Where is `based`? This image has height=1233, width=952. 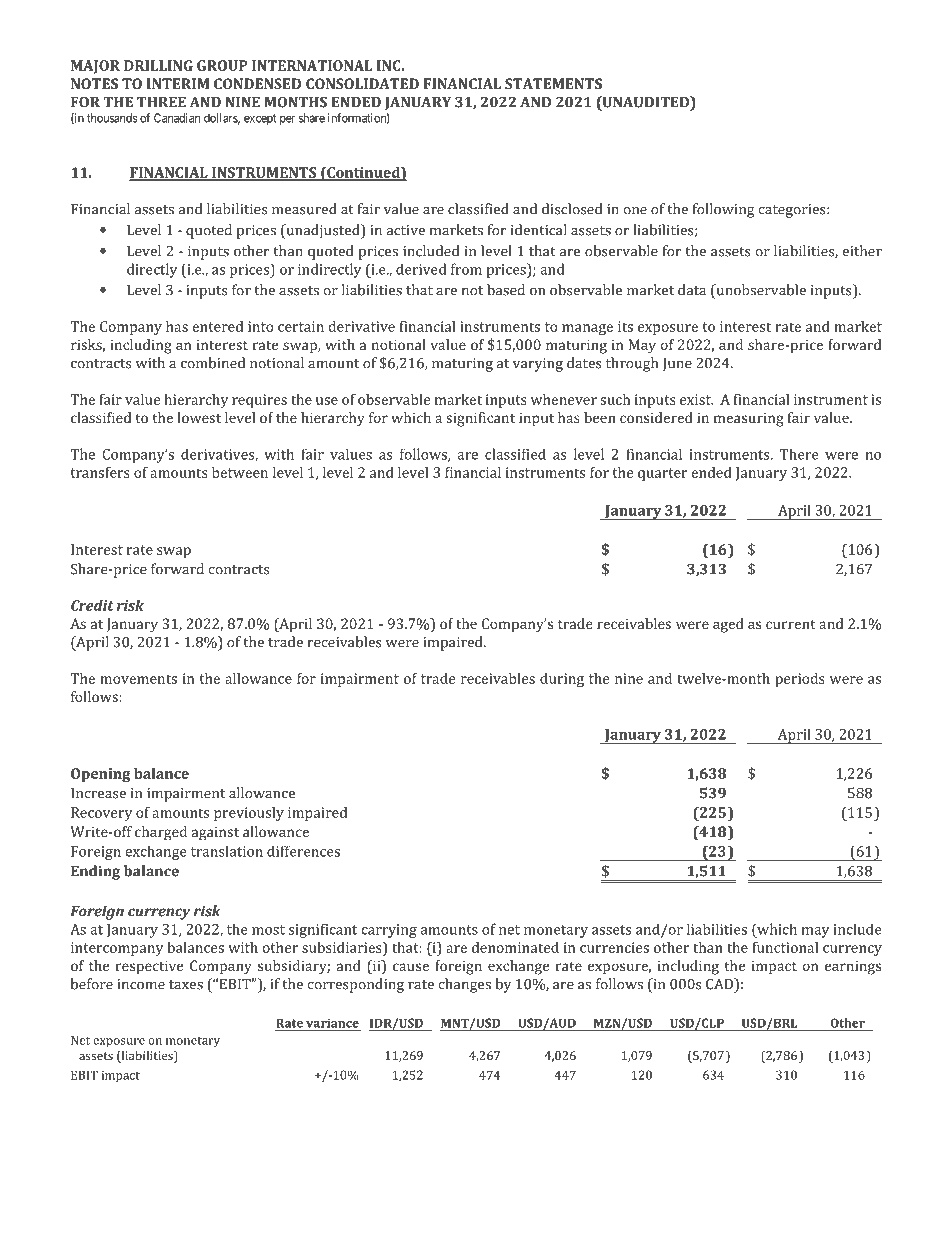 based is located at coordinates (506, 290).
